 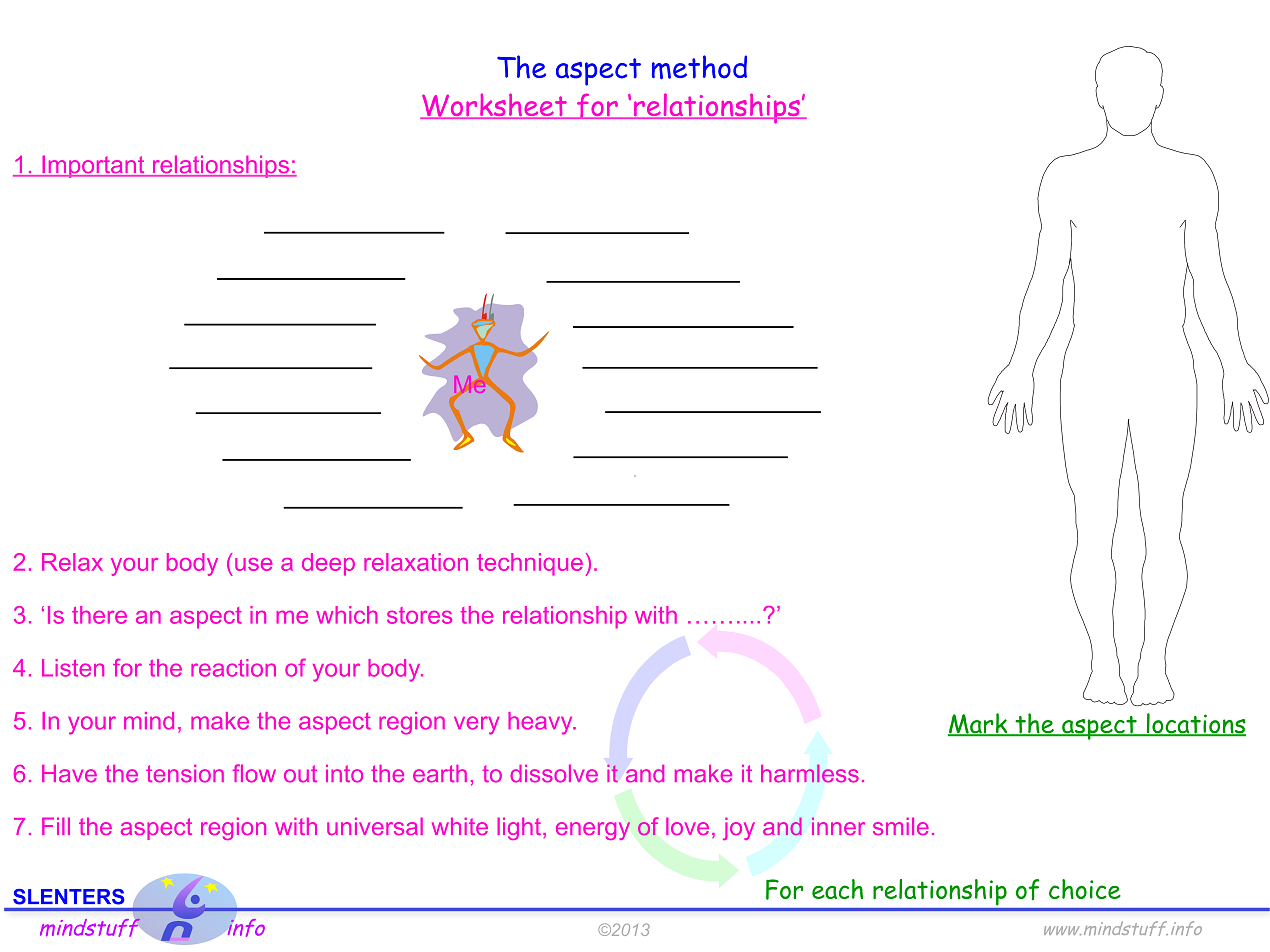 What do you see at coordinates (530, 564) in the page?
I see `technique` at bounding box center [530, 564].
